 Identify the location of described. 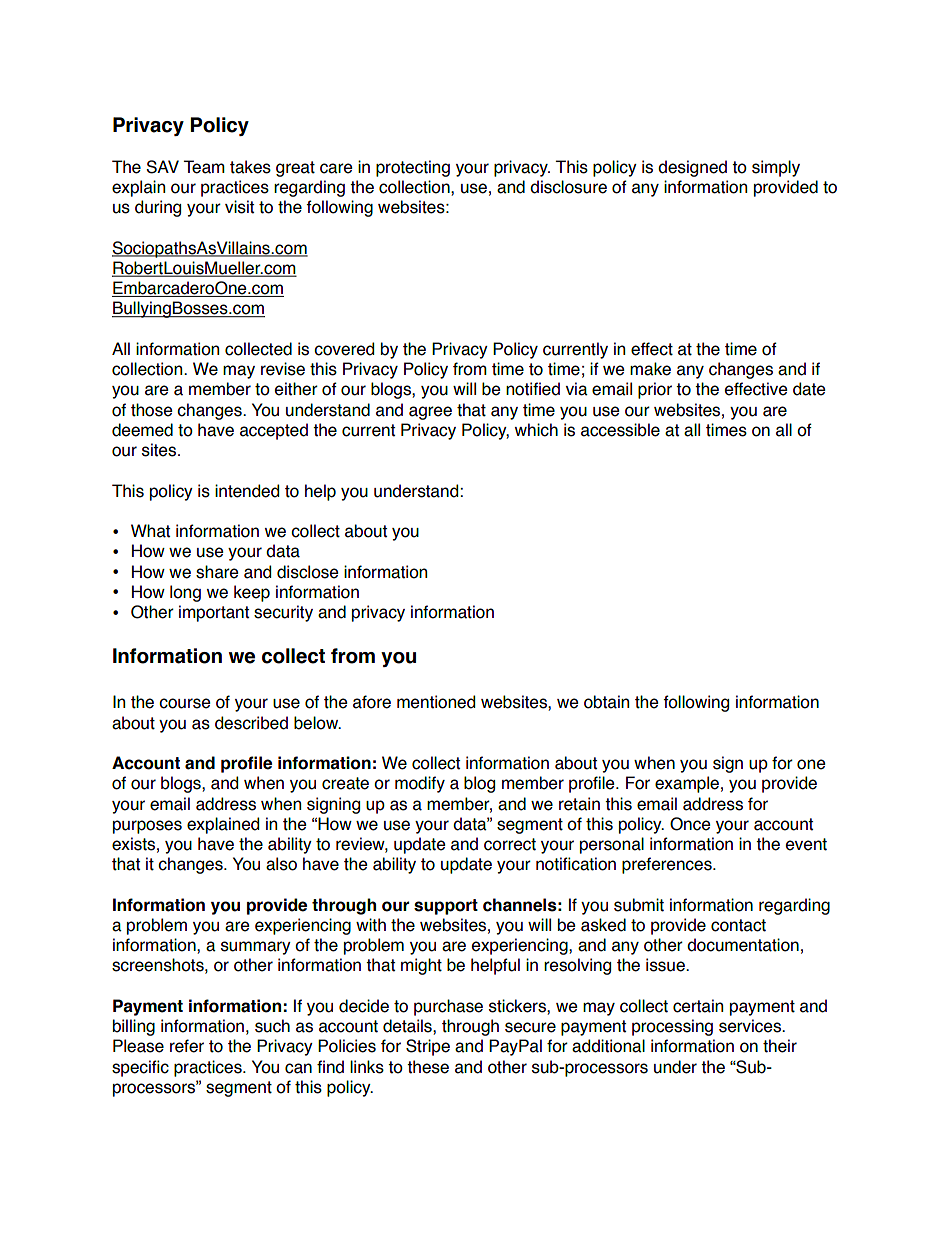
(251, 723).
